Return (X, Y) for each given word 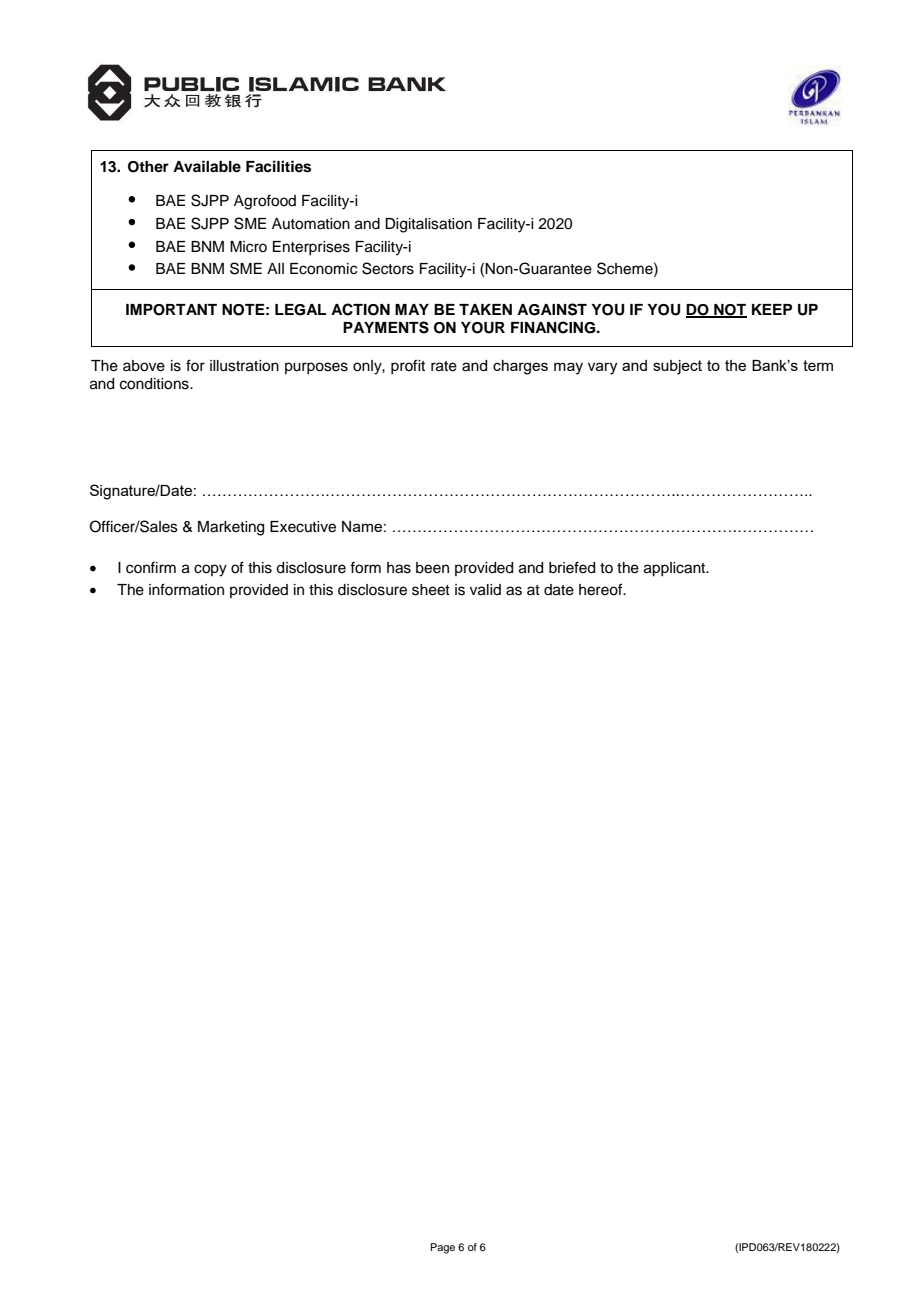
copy (210, 570)
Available (207, 166)
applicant (676, 569)
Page (442, 1248)
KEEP (772, 309)
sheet (431, 590)
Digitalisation (428, 225)
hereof (602, 589)
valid (485, 590)
